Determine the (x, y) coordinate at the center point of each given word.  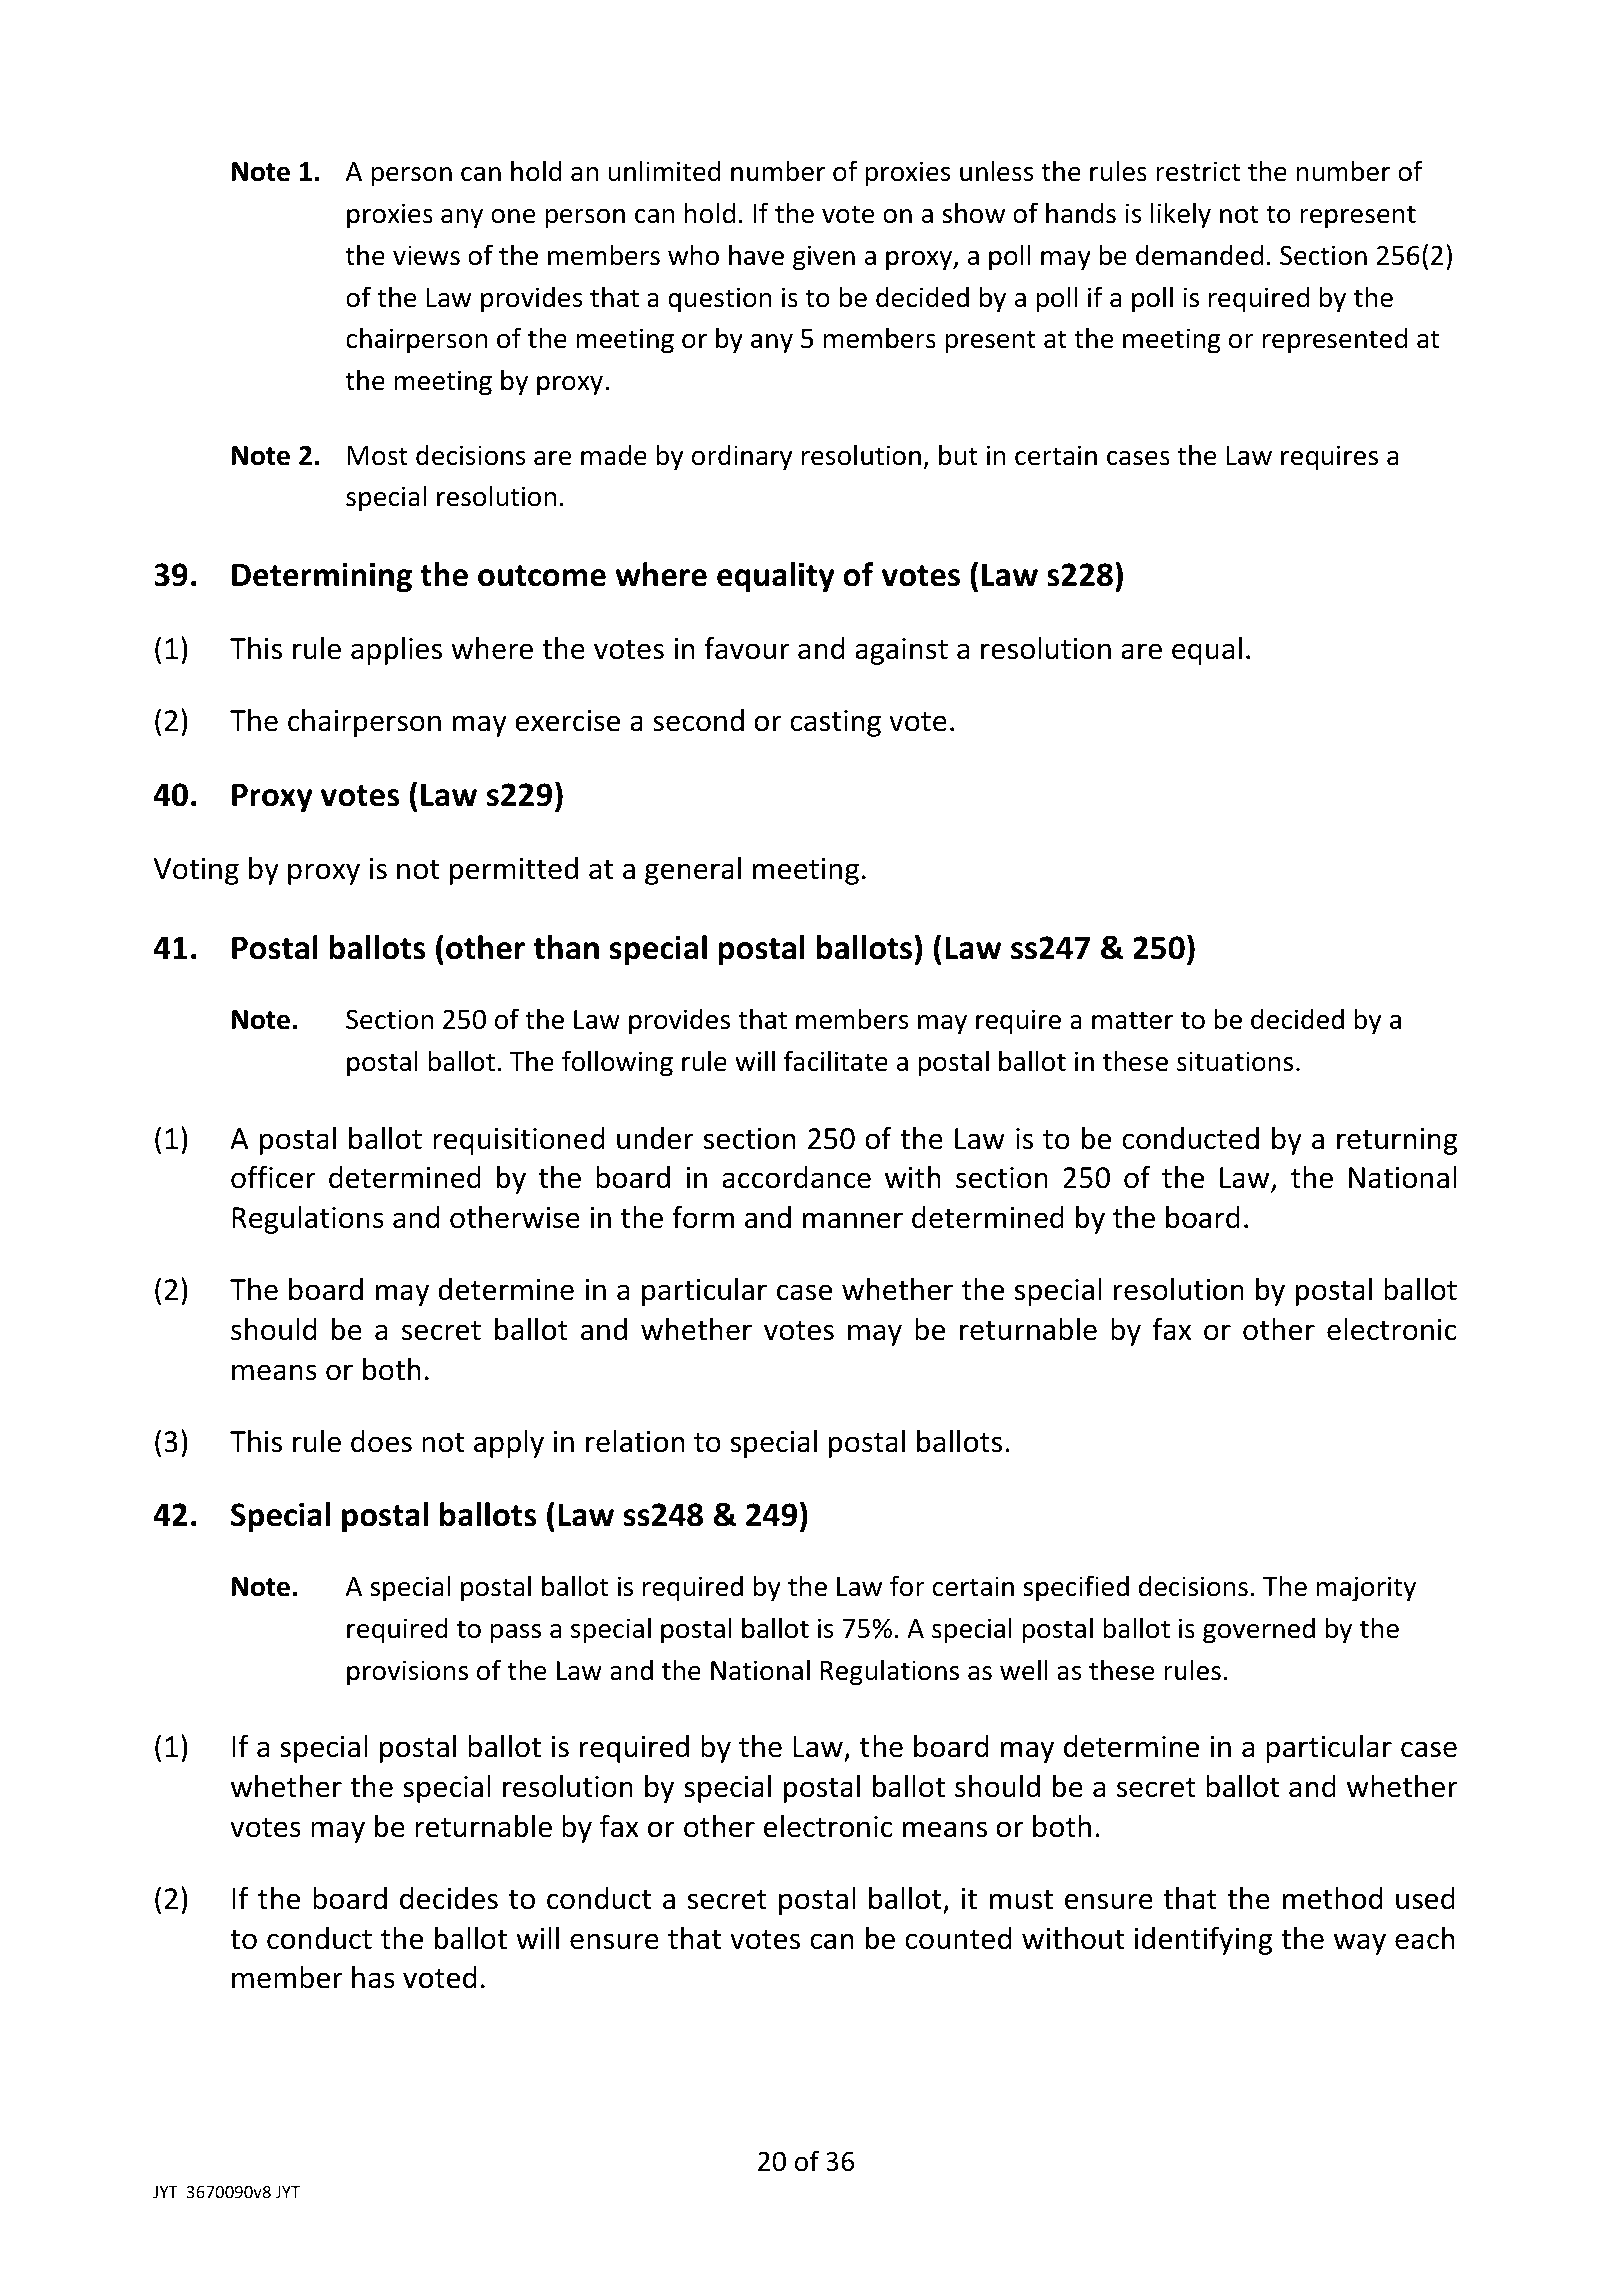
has (373, 1977)
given (824, 258)
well (1024, 1670)
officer (273, 1177)
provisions (407, 1673)
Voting (196, 871)
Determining (322, 577)
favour (747, 648)
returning (1397, 1141)
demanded (1199, 255)
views (426, 255)
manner (853, 1220)
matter (1132, 1020)
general (693, 871)
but (958, 455)
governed (1259, 1630)
